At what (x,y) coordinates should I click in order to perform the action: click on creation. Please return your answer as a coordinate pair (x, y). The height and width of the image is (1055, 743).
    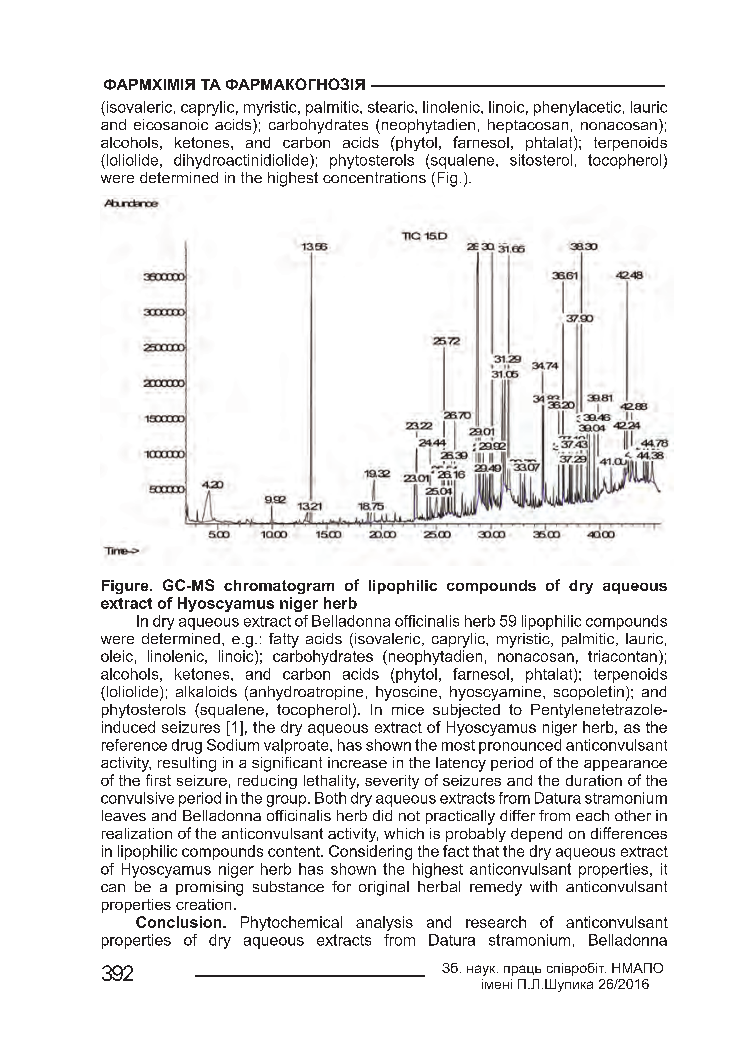
    Looking at the image, I should click on (203, 904).
